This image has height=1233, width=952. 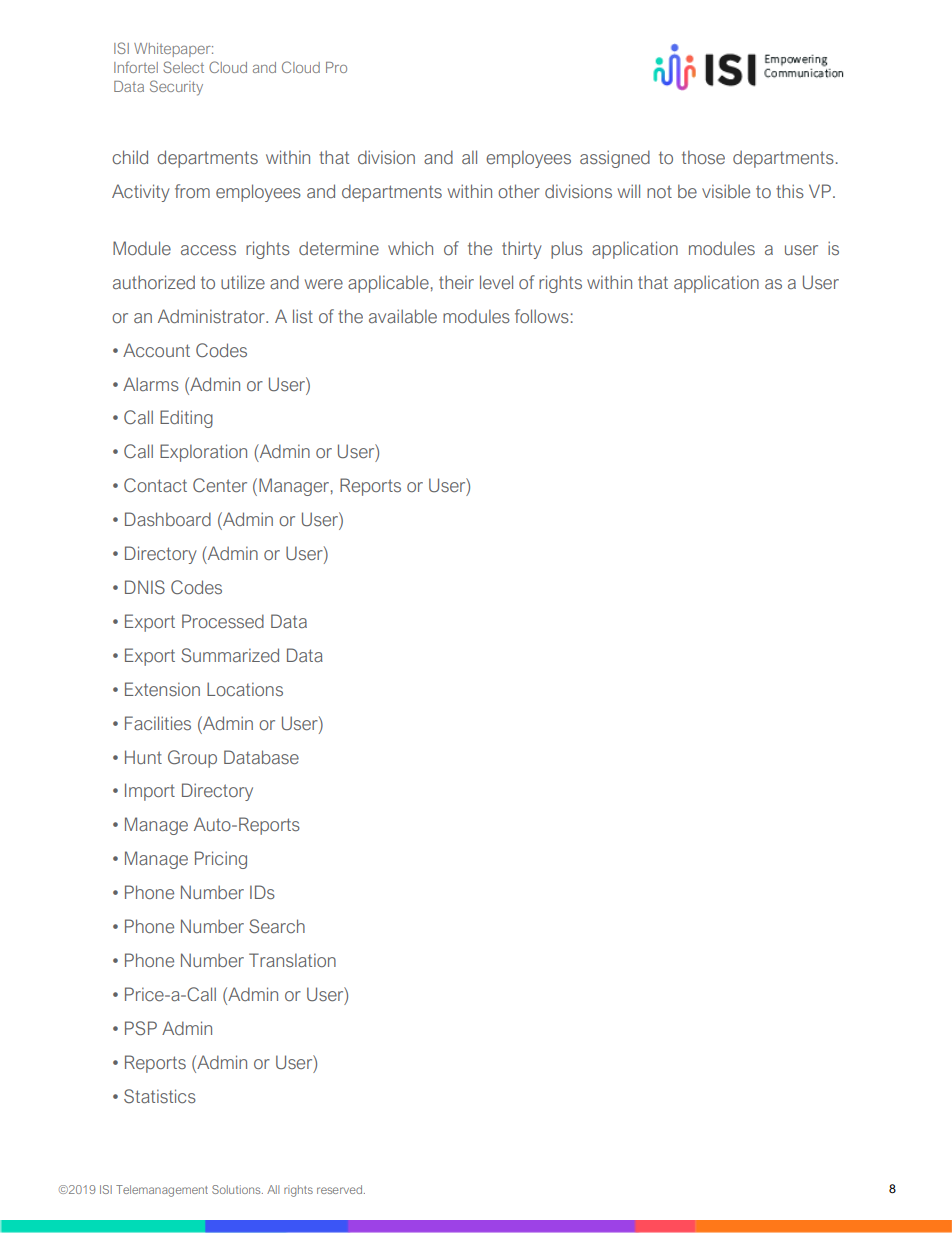 What do you see at coordinates (221, 860) in the image?
I see `Pricing` at bounding box center [221, 860].
